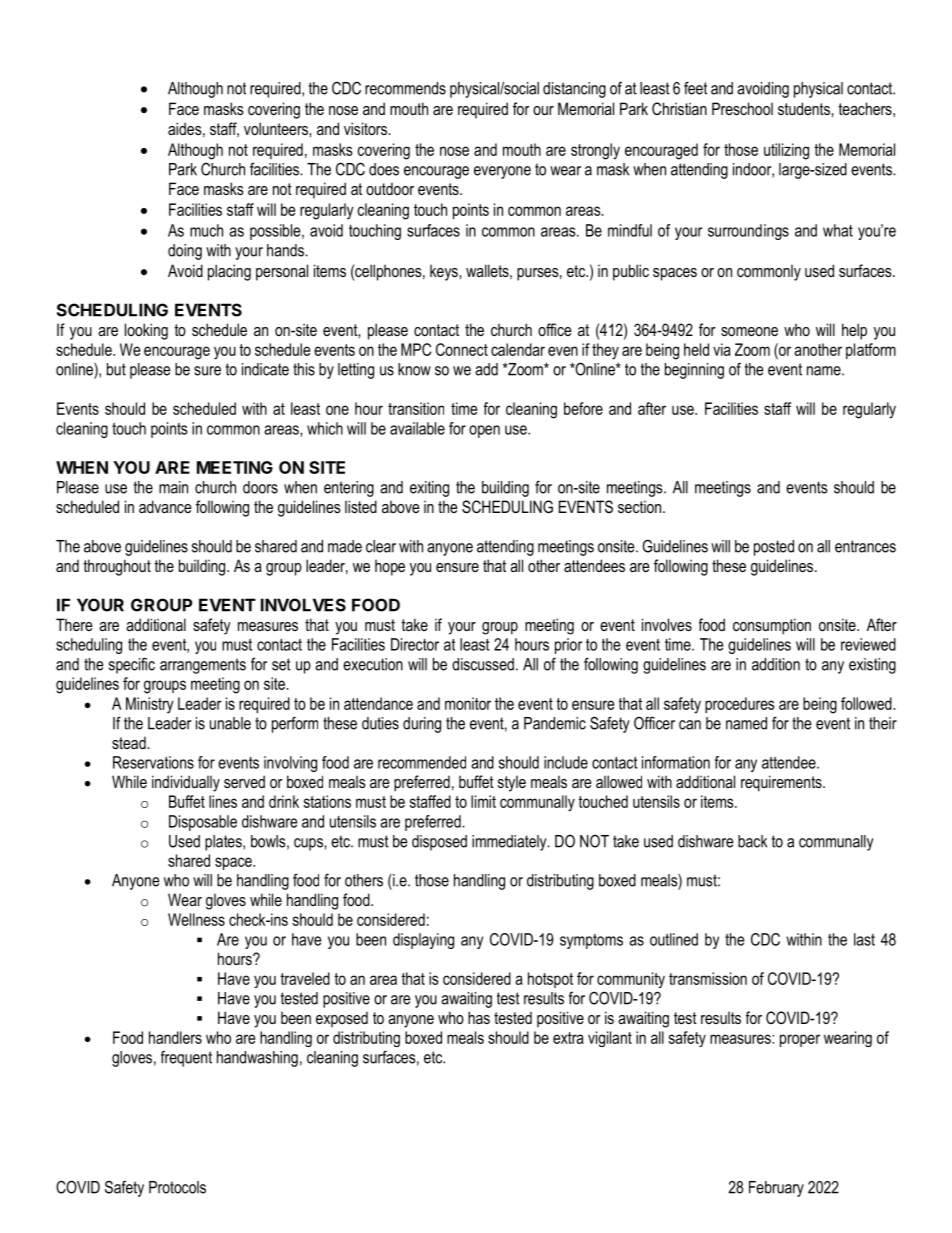 The image size is (952, 1233). Describe the element at coordinates (196, 919) in the document. I see `Wellness` at that location.
